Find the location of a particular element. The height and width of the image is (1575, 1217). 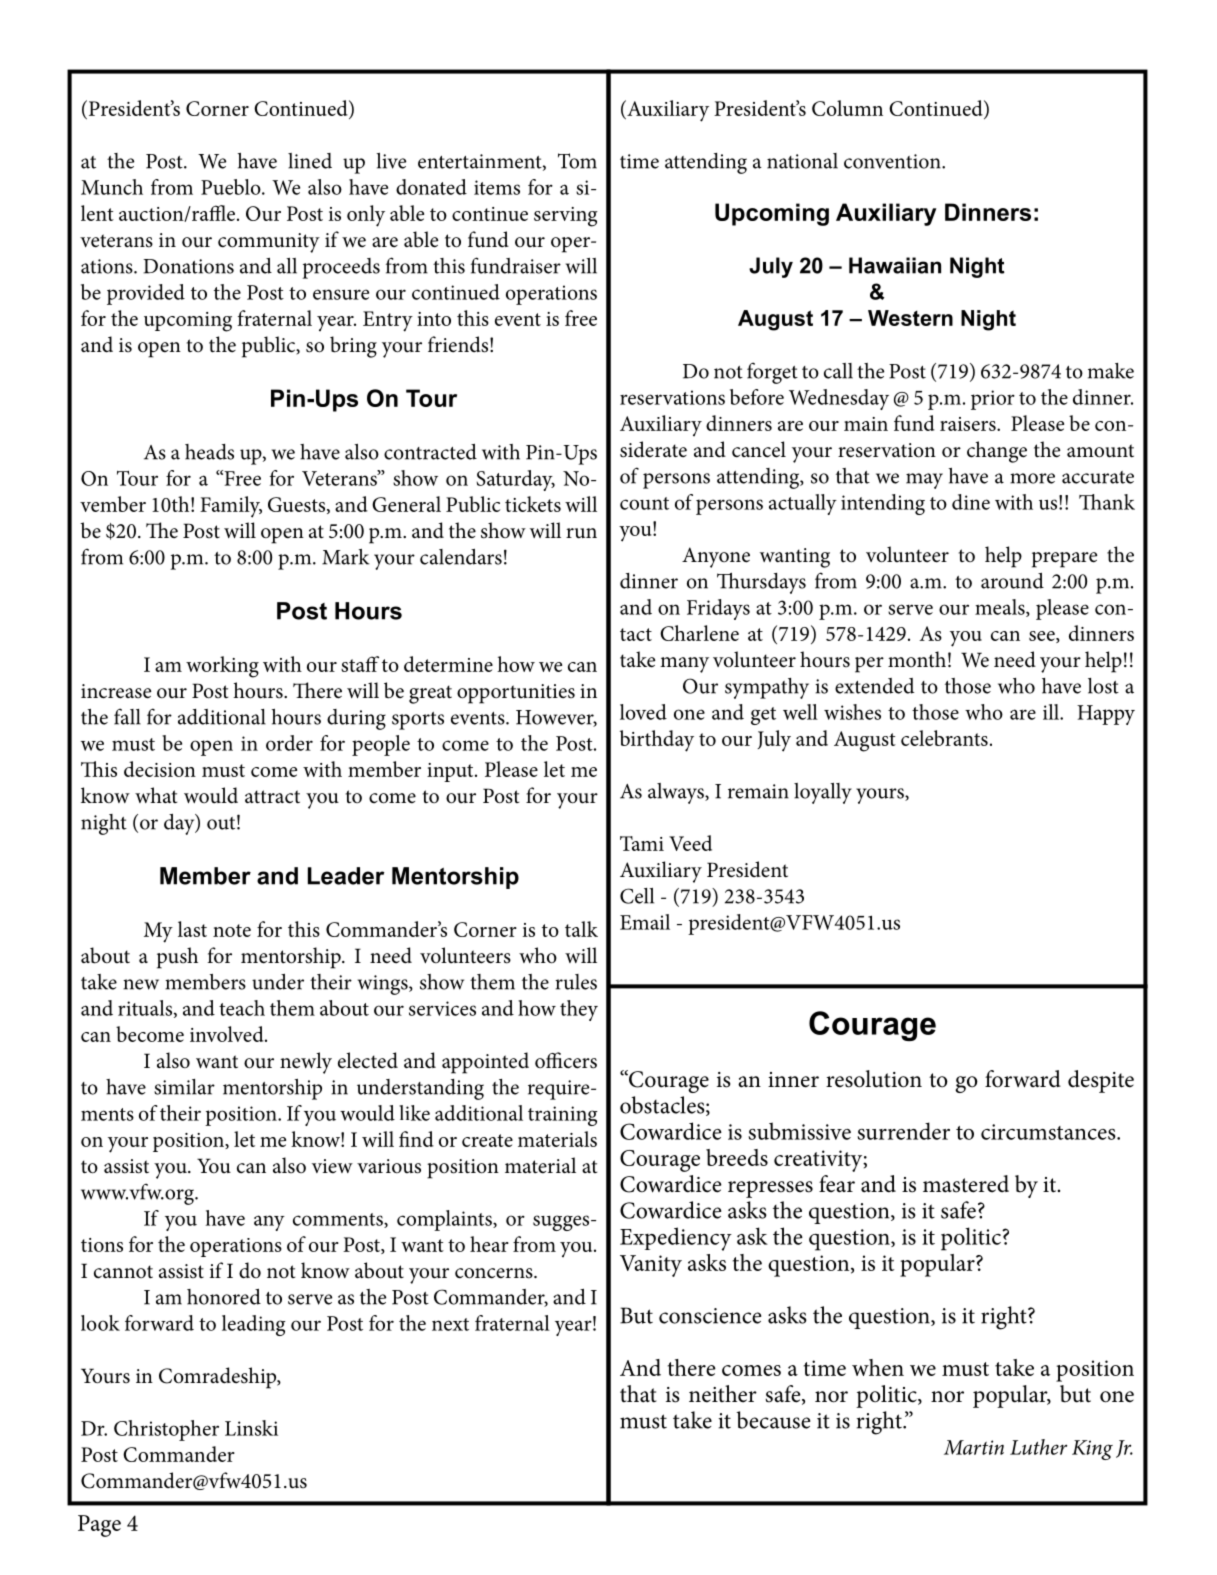

neither is located at coordinates (723, 1394).
